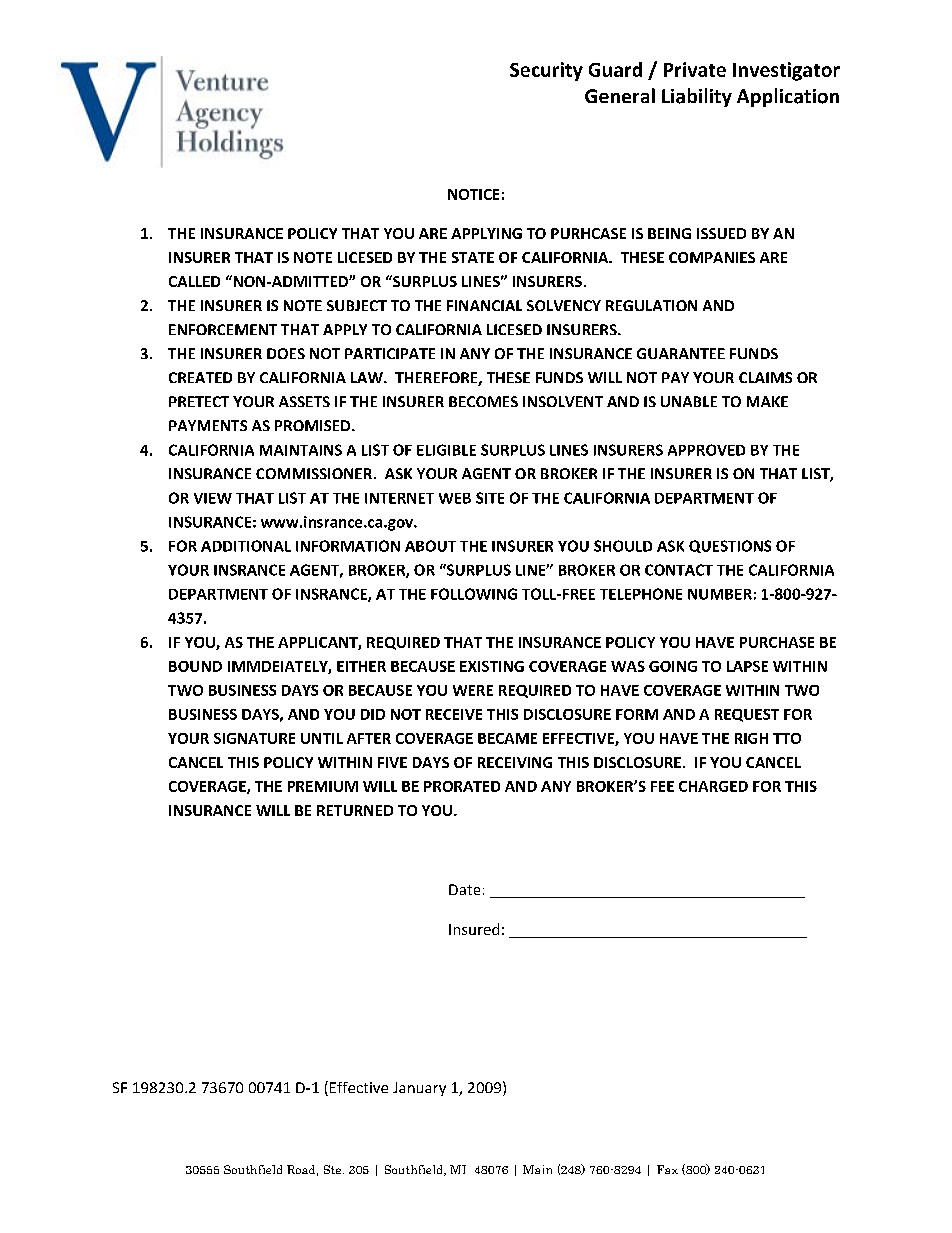  Describe the element at coordinates (546, 71) in the screenshot. I see `Security` at that location.
